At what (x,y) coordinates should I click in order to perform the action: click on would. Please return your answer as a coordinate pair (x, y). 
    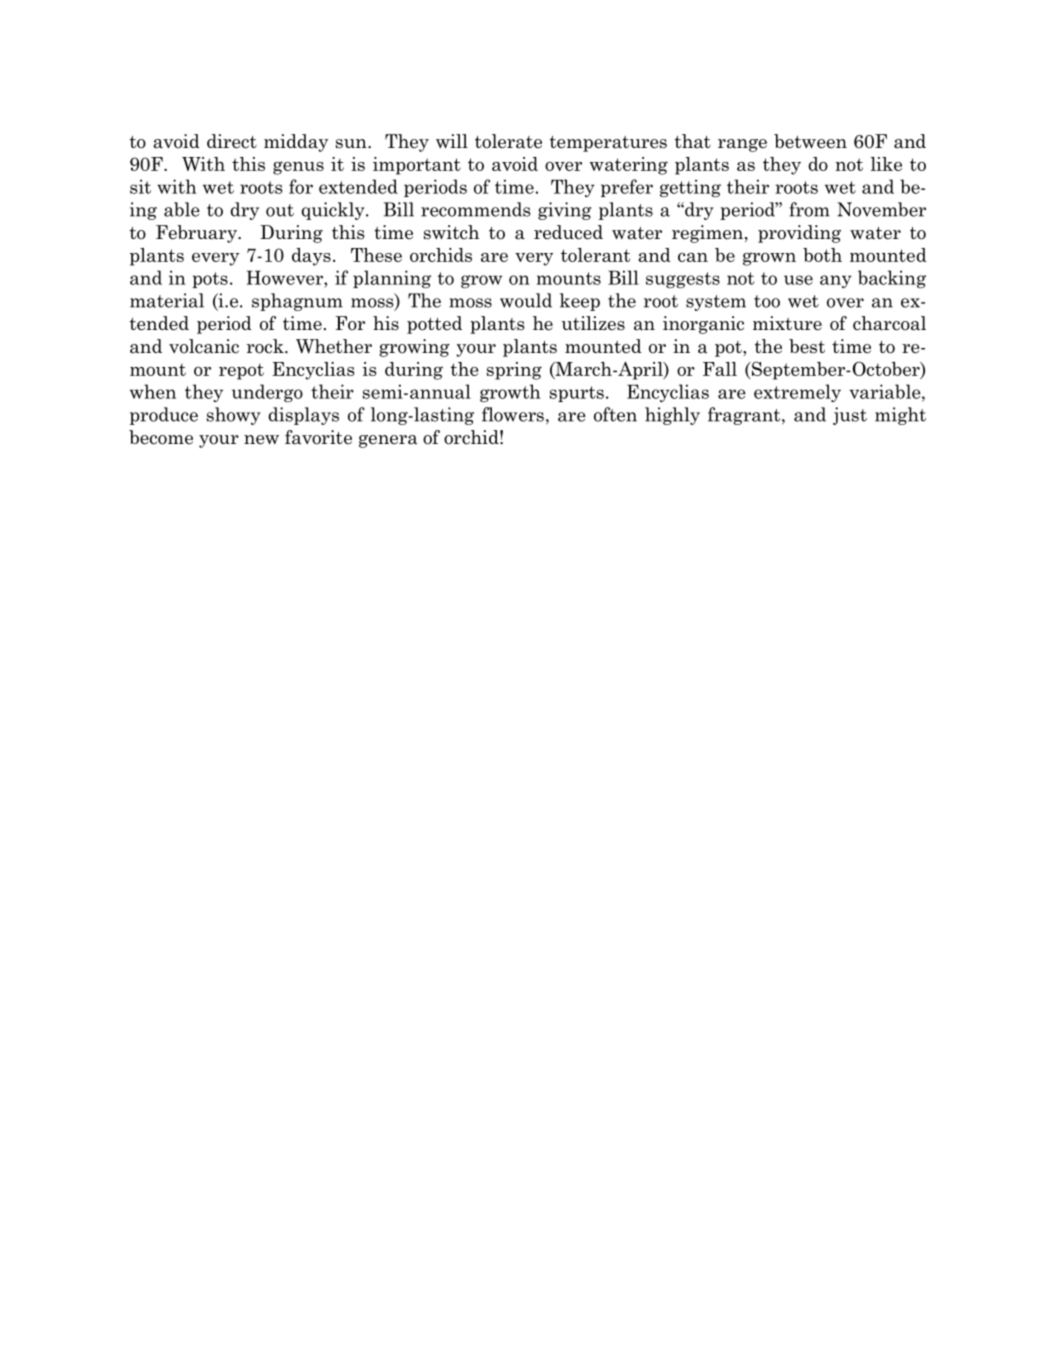
    Looking at the image, I should click on (526, 300).
